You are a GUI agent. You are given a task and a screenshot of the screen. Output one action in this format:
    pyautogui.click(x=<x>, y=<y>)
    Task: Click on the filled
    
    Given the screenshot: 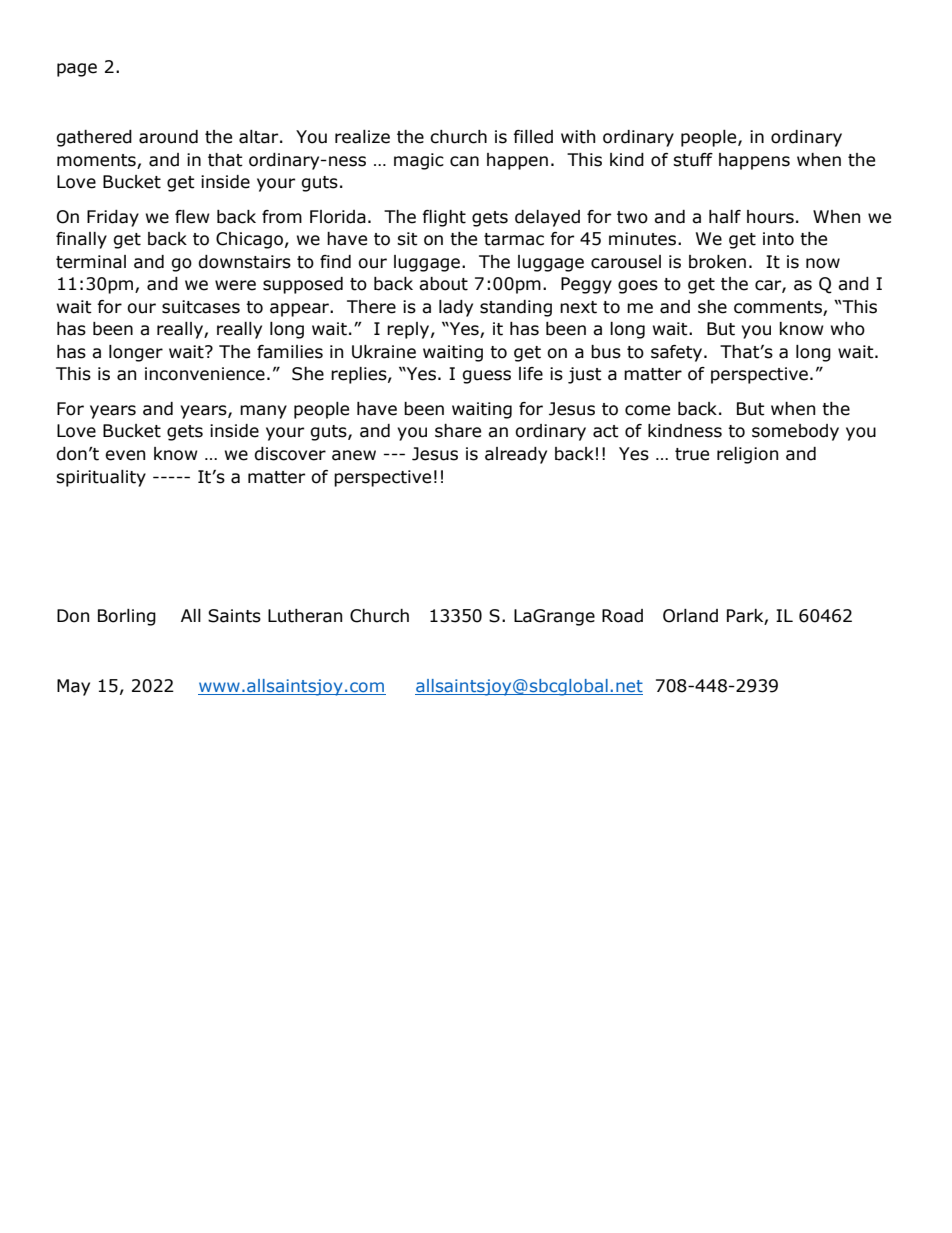 What is the action you would take?
    pyautogui.click(x=533, y=137)
